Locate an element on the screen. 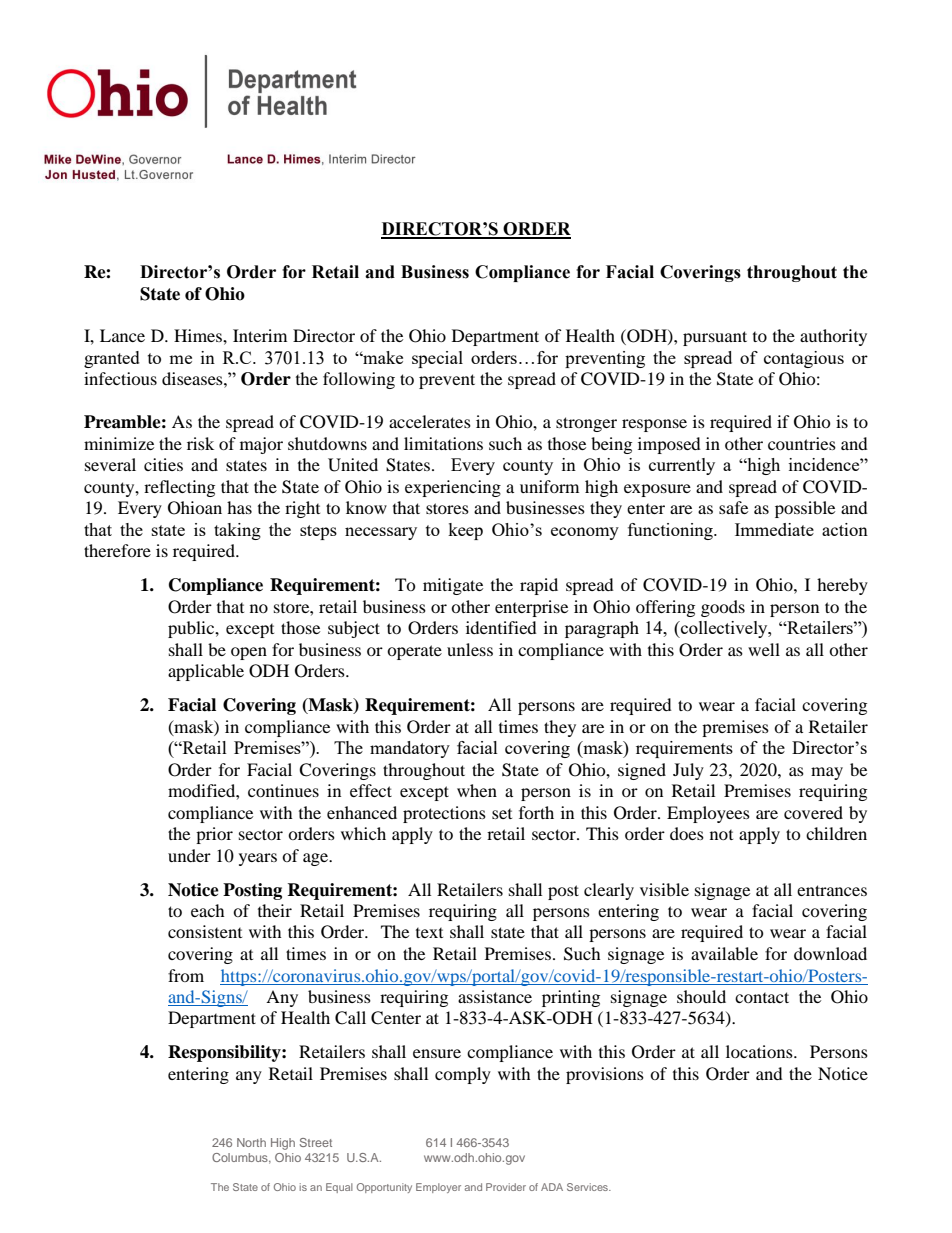 This screenshot has width=952, height=1233. Interim is located at coordinates (260, 335).
